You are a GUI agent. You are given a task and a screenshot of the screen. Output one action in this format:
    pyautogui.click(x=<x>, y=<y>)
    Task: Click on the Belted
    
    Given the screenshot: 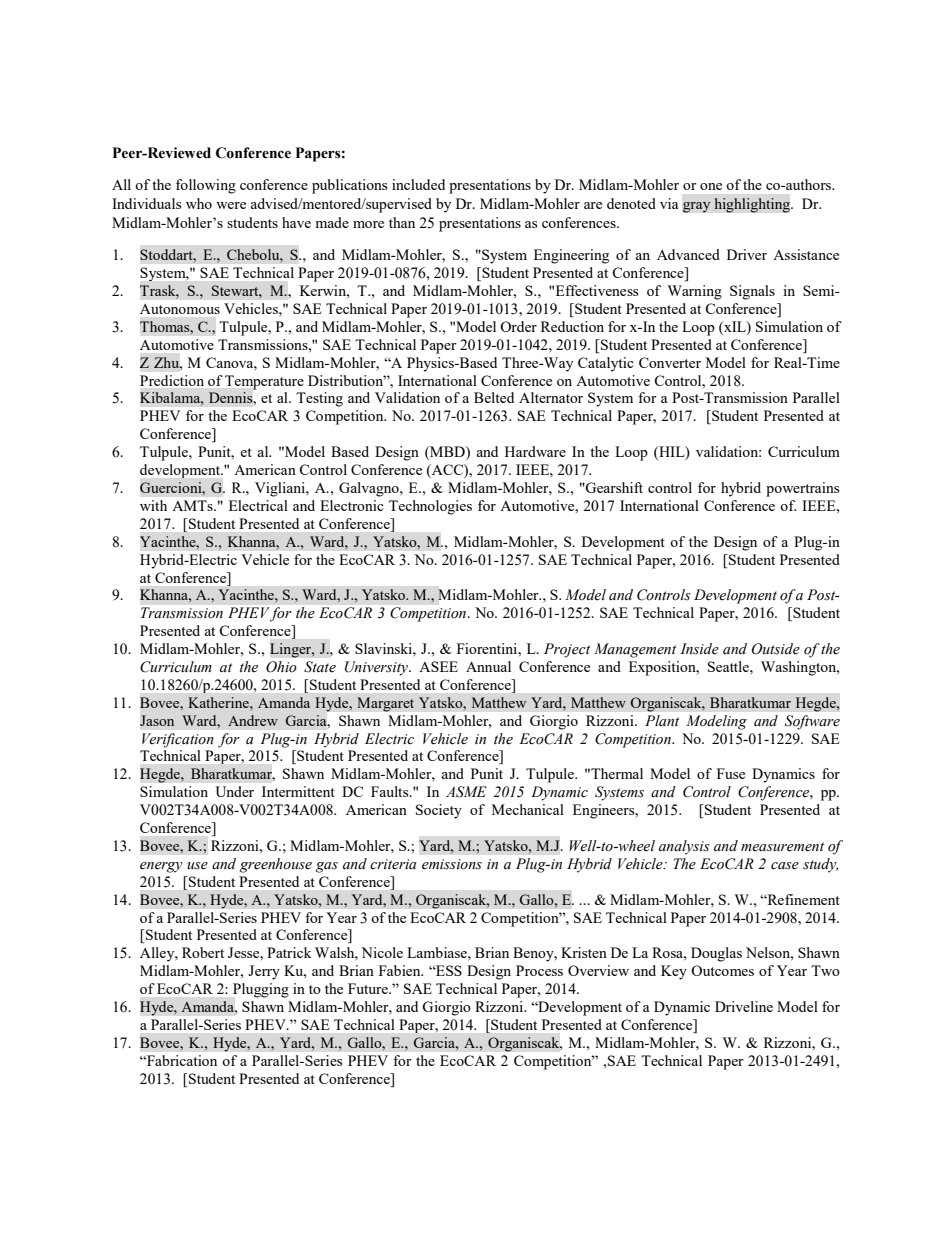 What is the action you would take?
    pyautogui.click(x=494, y=397)
